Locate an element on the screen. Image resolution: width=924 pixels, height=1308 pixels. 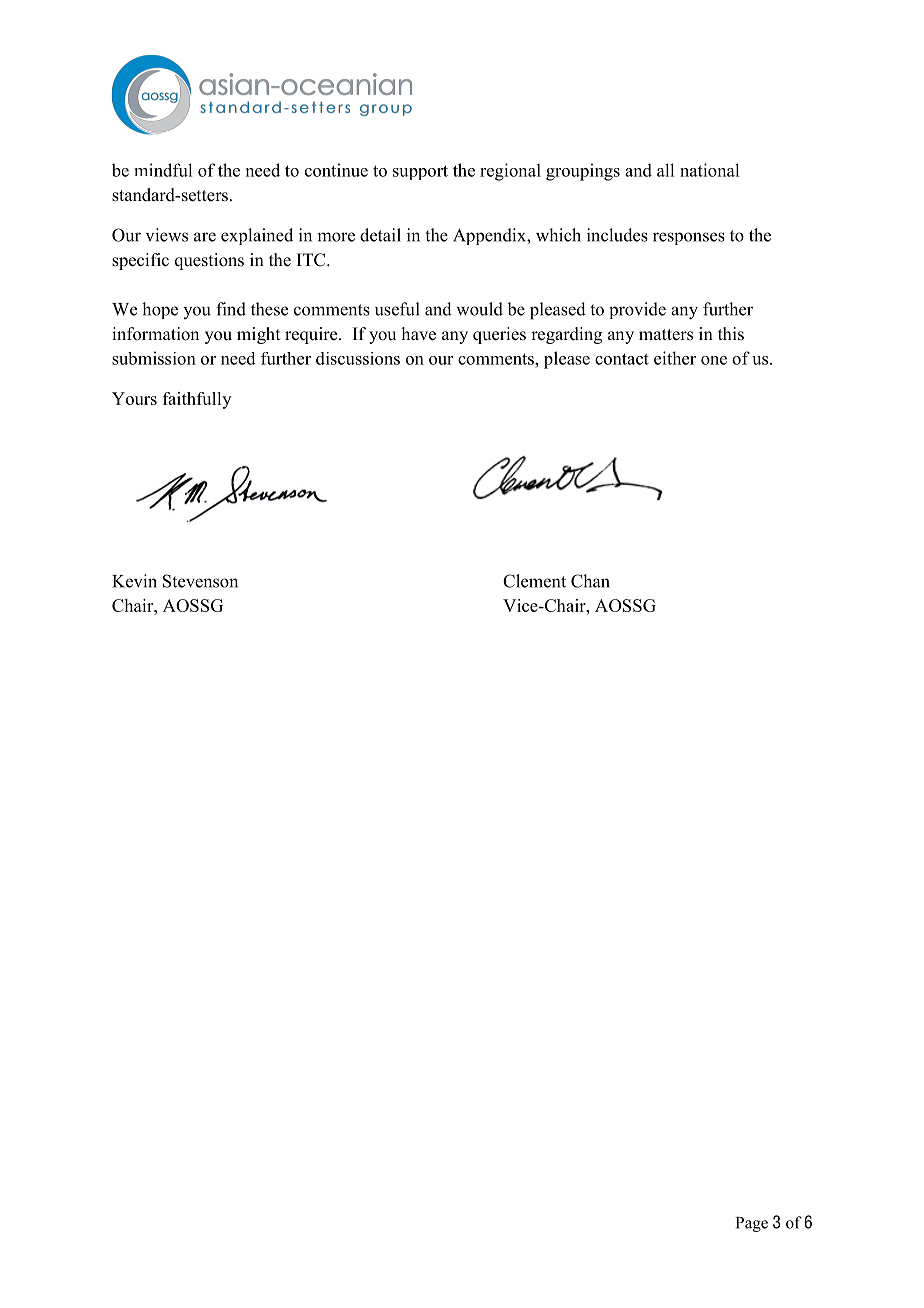
Clement is located at coordinates (534, 581).
